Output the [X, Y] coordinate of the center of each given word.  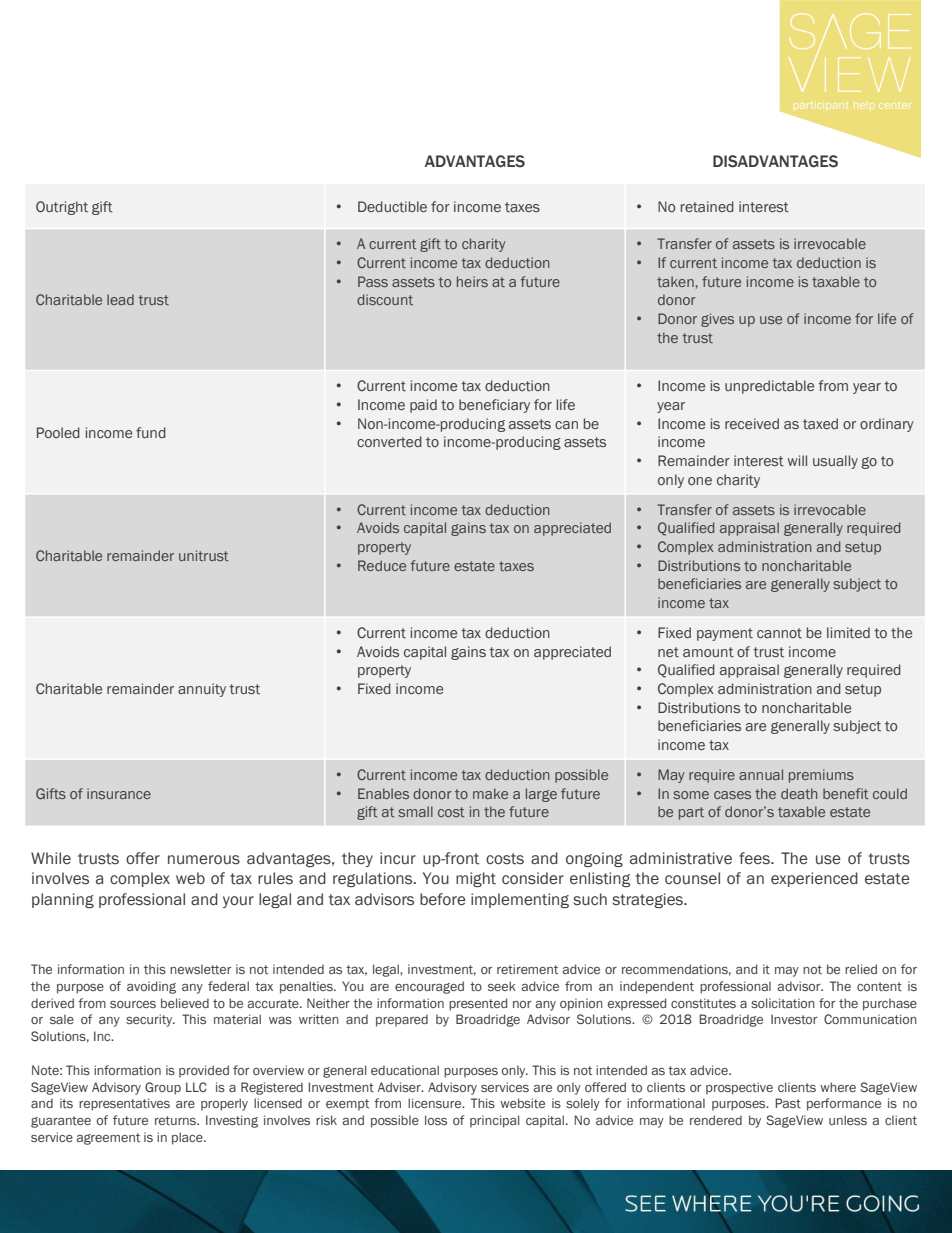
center [896, 104]
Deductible [392, 206]
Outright [62, 208]
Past [788, 1103]
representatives [124, 1104]
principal [494, 1121]
